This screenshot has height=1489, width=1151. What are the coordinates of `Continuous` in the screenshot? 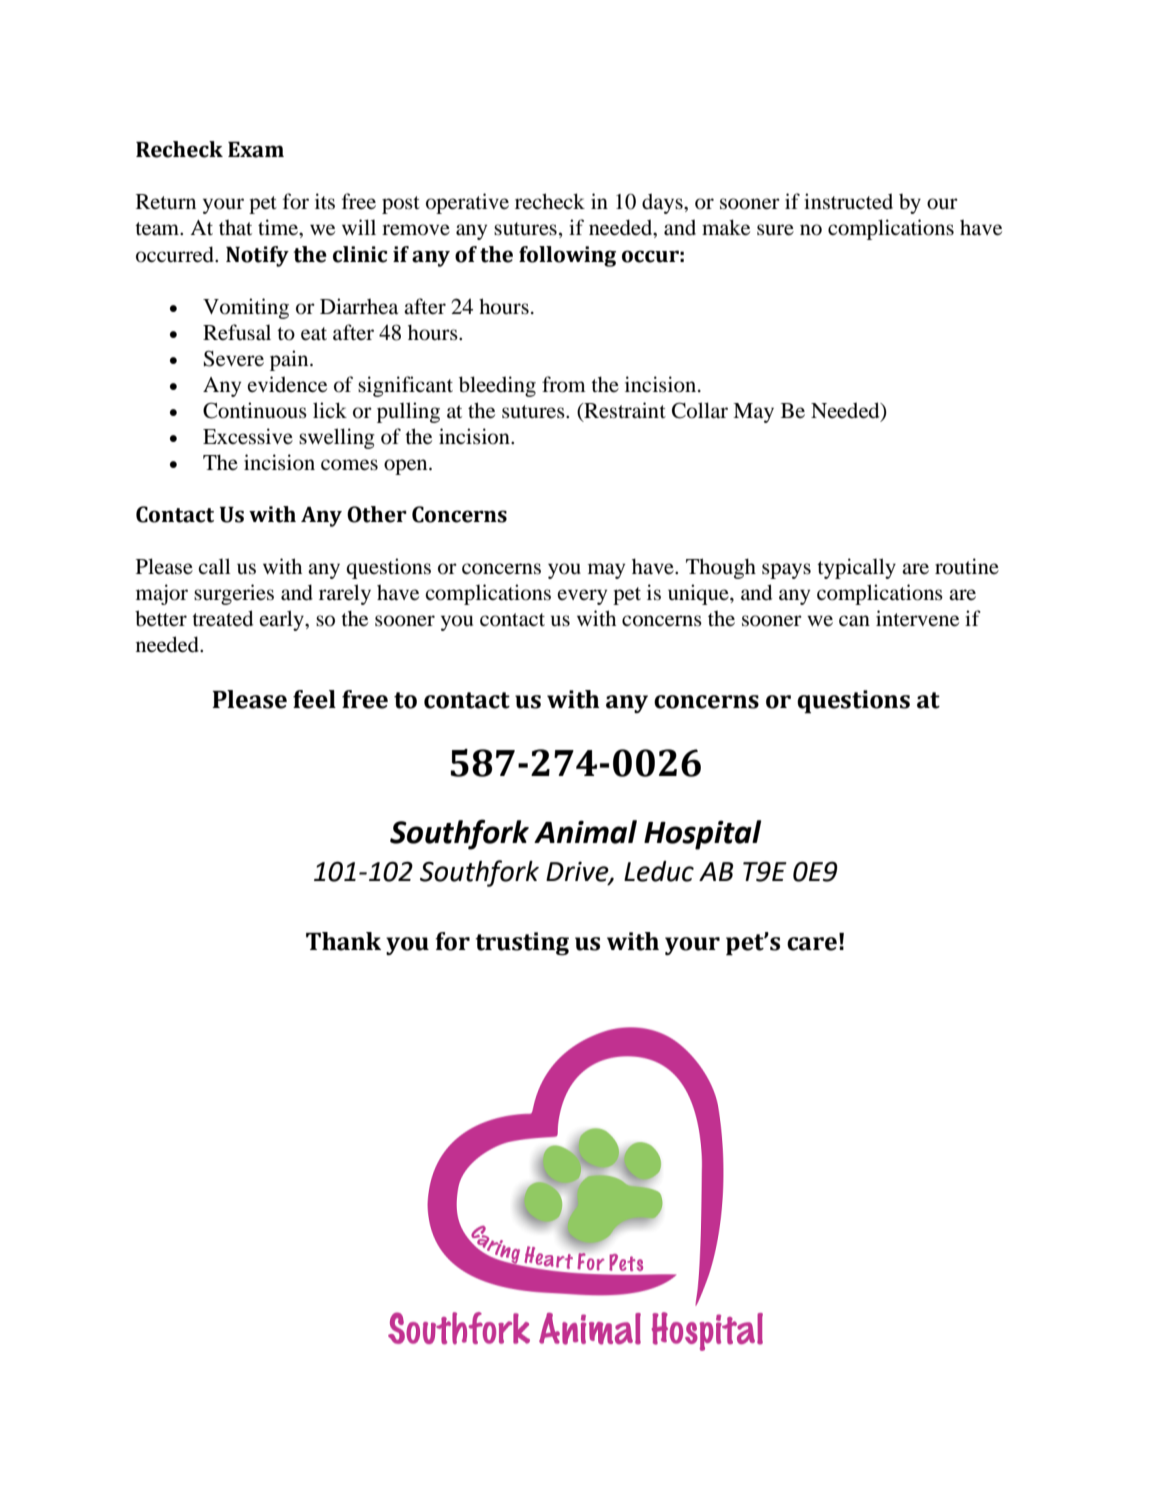 It's located at (255, 410).
